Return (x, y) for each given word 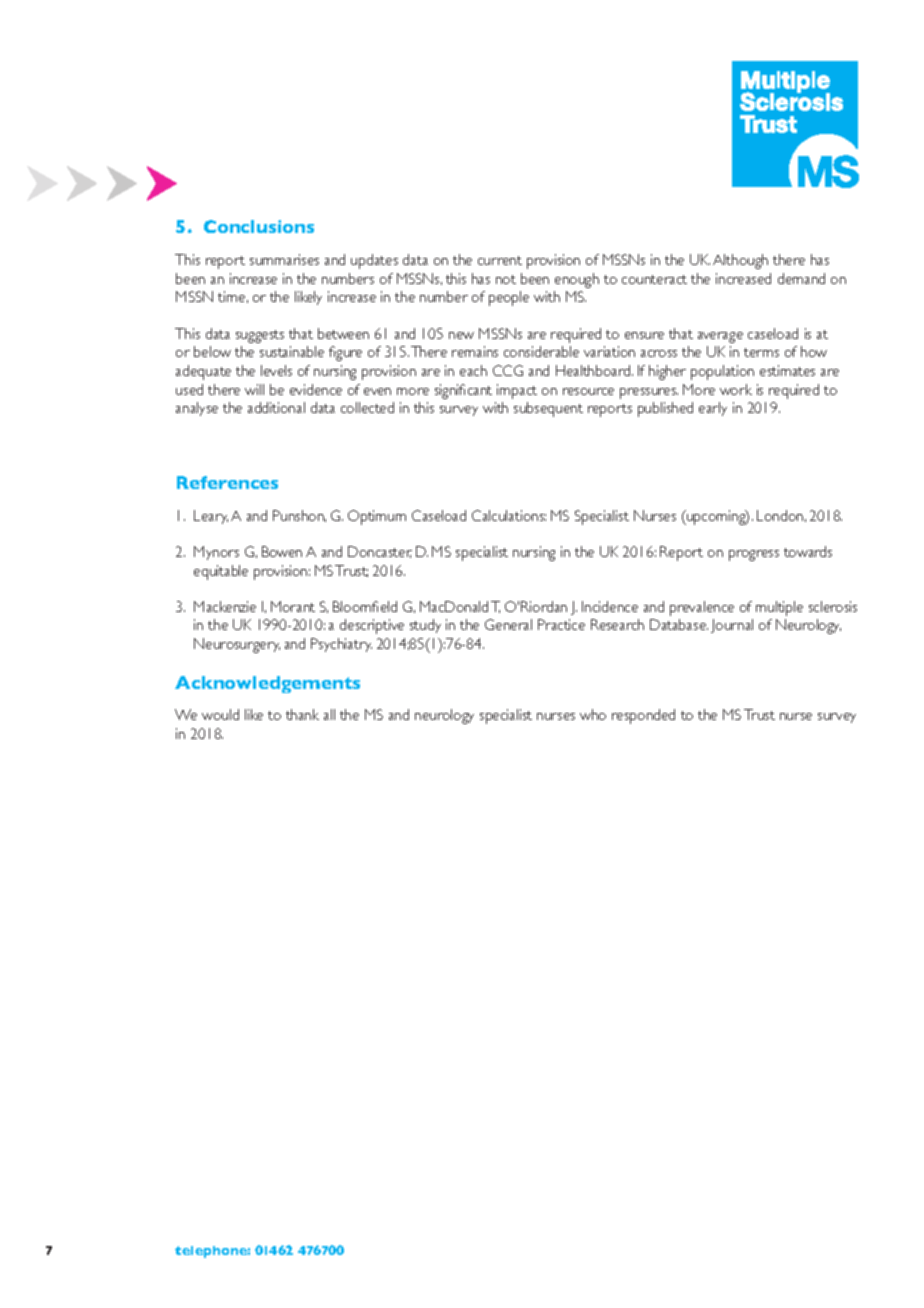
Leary (211, 517)
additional (276, 407)
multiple (779, 608)
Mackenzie (225, 606)
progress (754, 555)
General (508, 624)
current (500, 260)
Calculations (509, 515)
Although (740, 261)
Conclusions (259, 226)
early (713, 409)
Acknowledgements (267, 684)
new (461, 335)
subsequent (548, 409)
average (720, 337)
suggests (260, 336)
